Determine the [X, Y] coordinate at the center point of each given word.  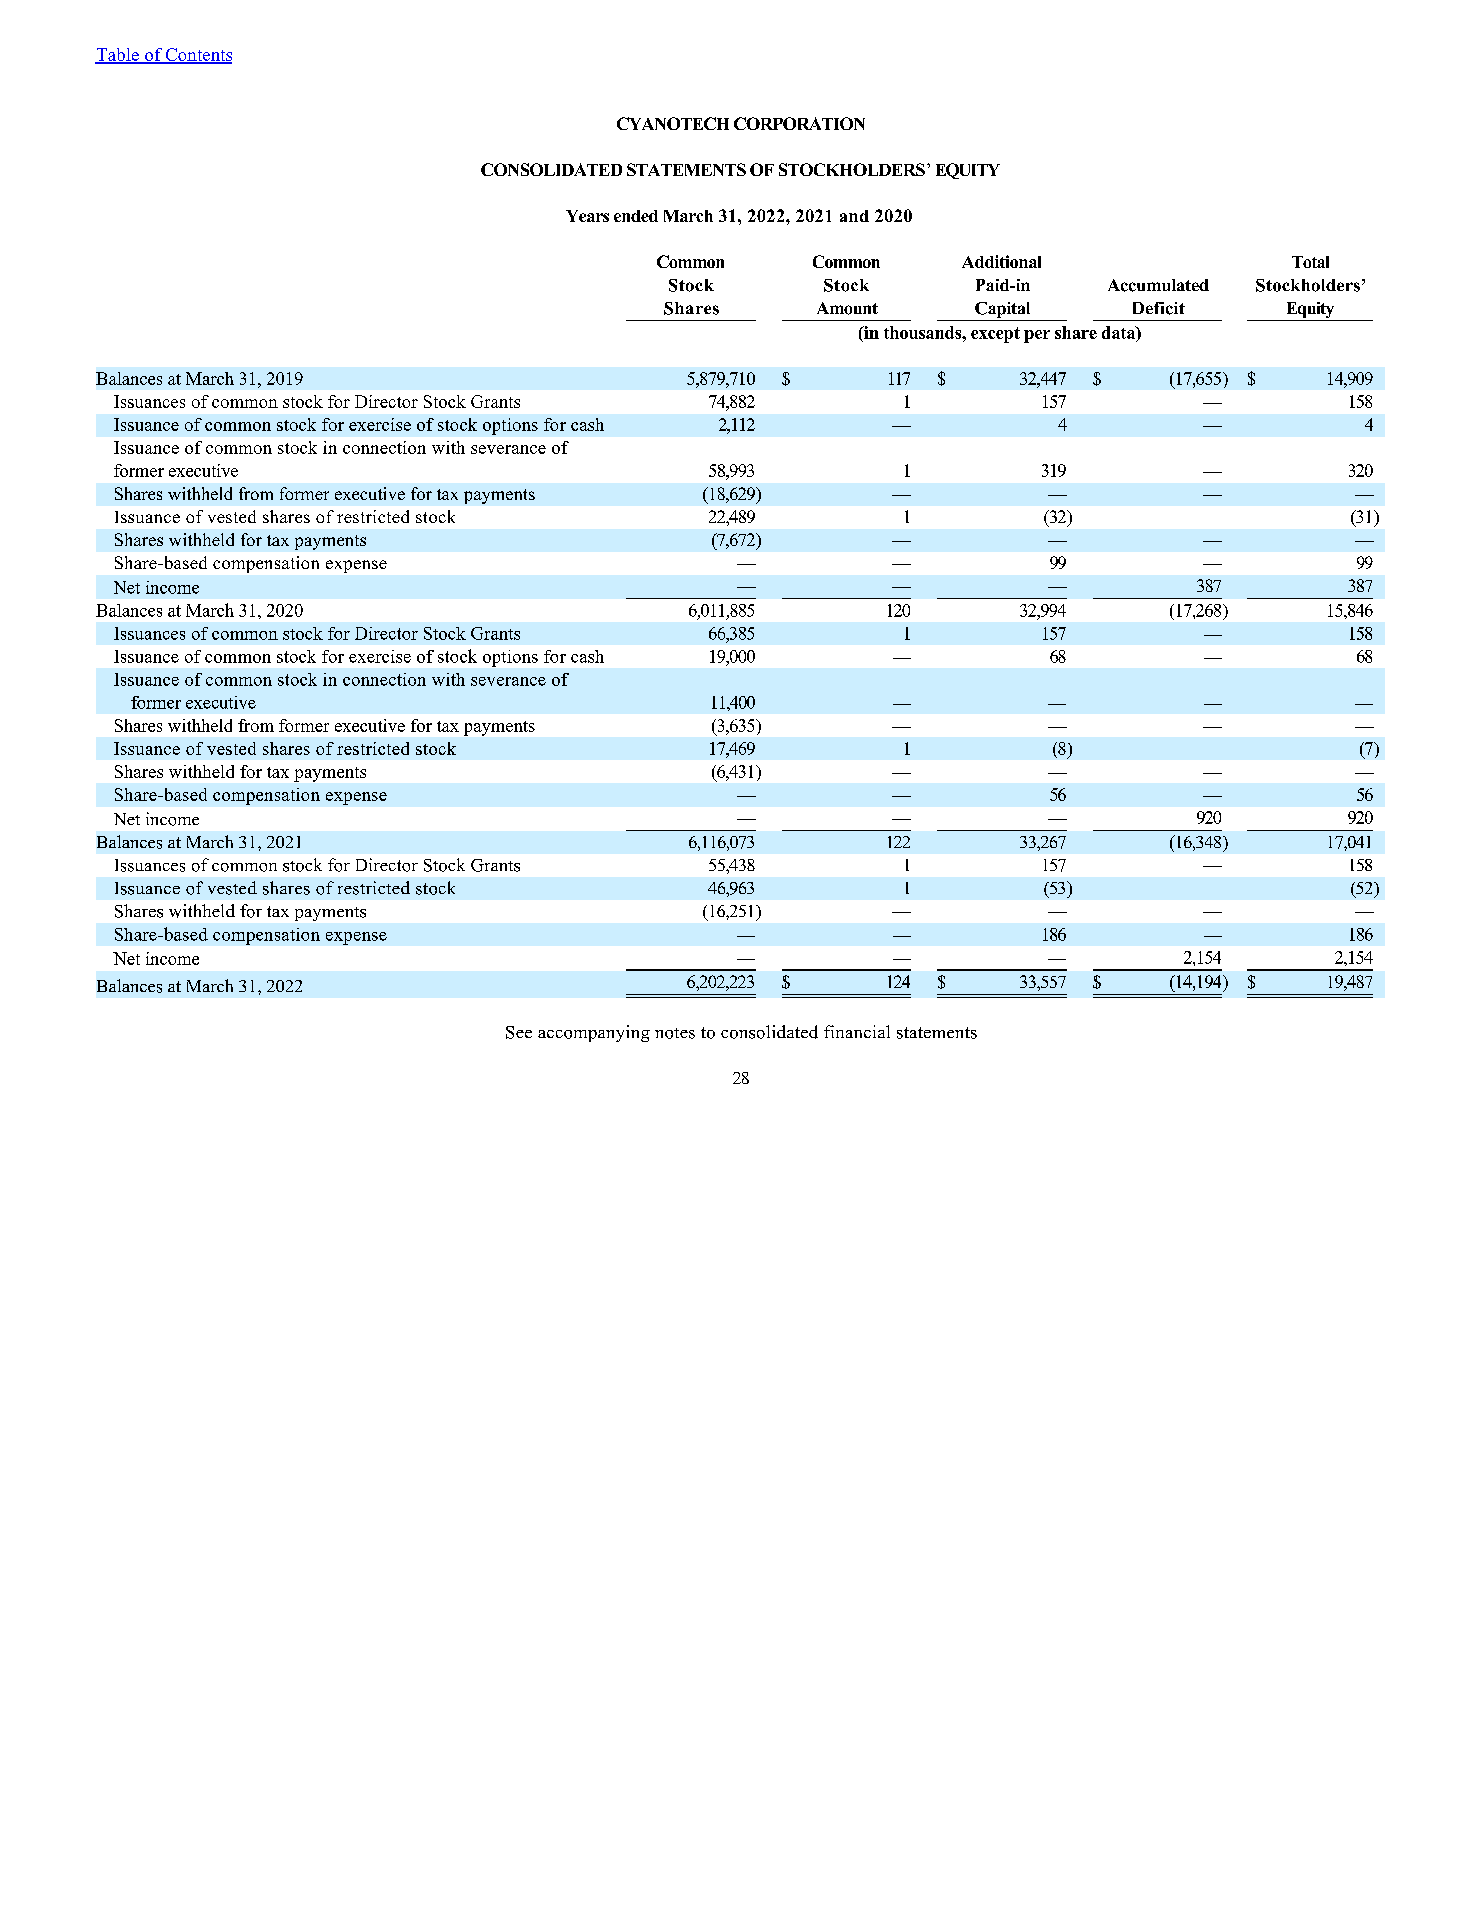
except [995, 335]
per [1037, 336]
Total [1310, 262]
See [519, 1032]
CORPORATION [799, 123]
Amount [847, 308]
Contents [197, 56]
